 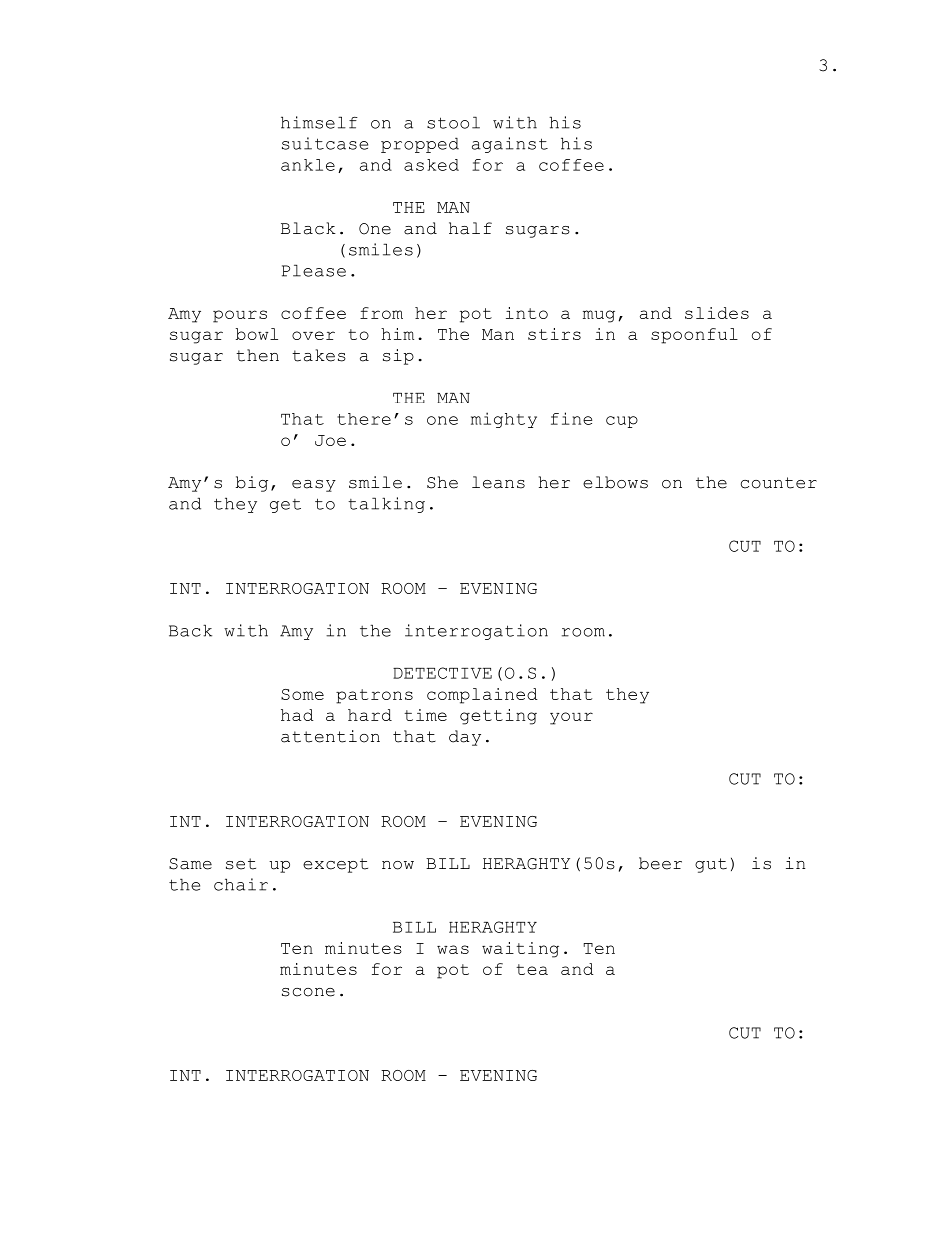 I want to click on complained, so click(x=482, y=696).
